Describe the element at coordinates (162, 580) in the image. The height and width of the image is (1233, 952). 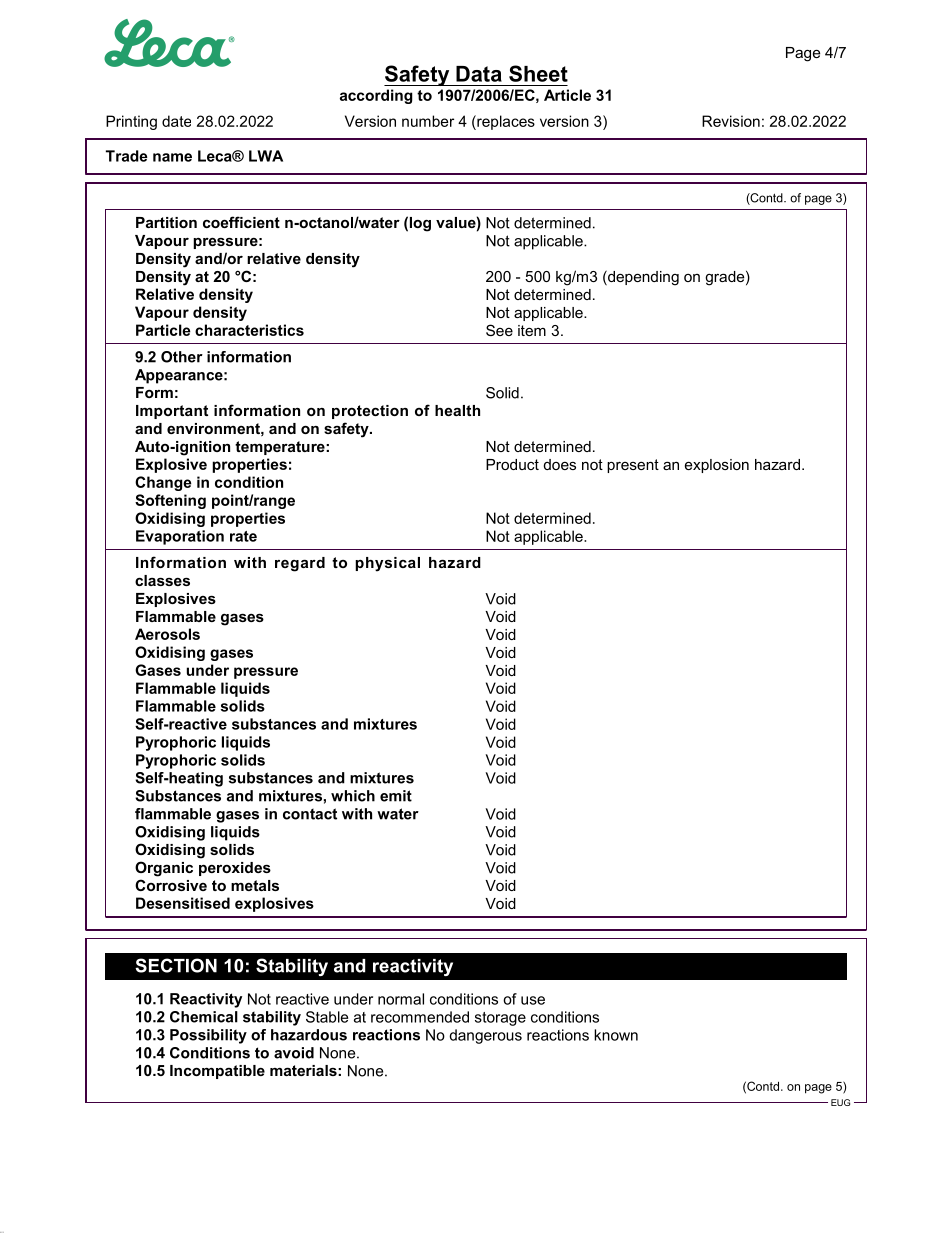
I see `classes` at that location.
